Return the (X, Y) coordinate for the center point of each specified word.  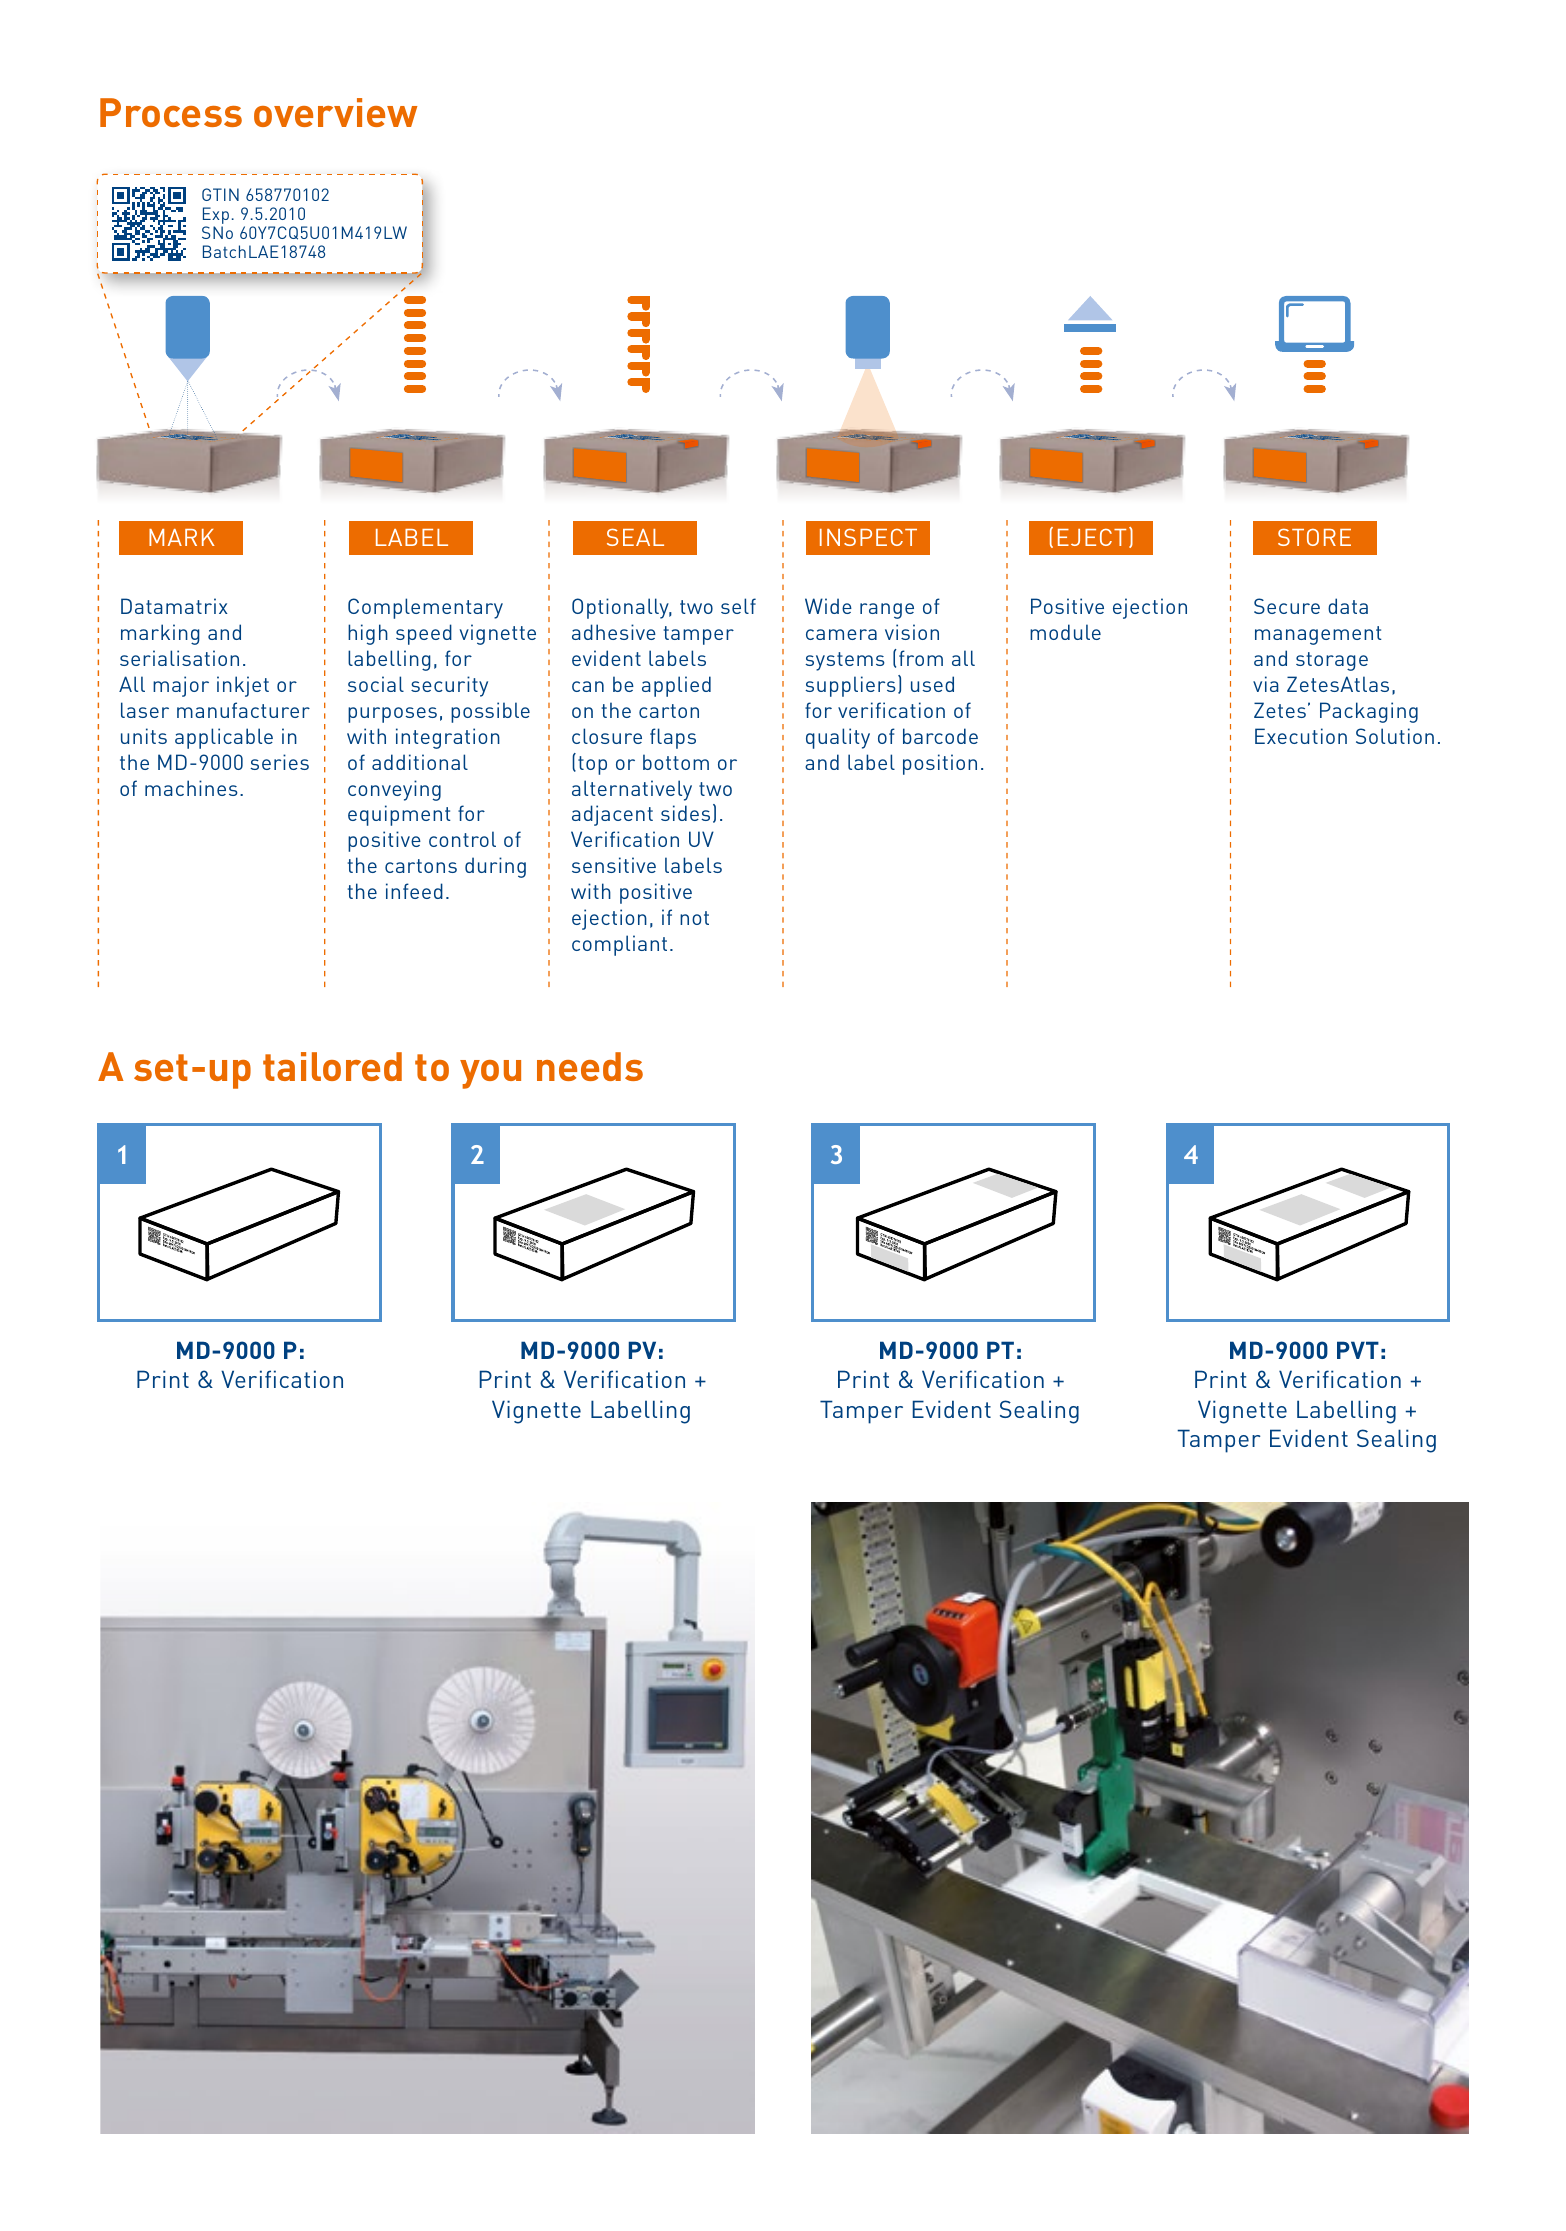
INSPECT (868, 537)
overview (335, 112)
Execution (1301, 736)
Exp (216, 217)
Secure (1287, 606)
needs (590, 1066)
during (495, 867)
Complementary (425, 608)
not (694, 918)
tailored (332, 1066)
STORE (1314, 537)
